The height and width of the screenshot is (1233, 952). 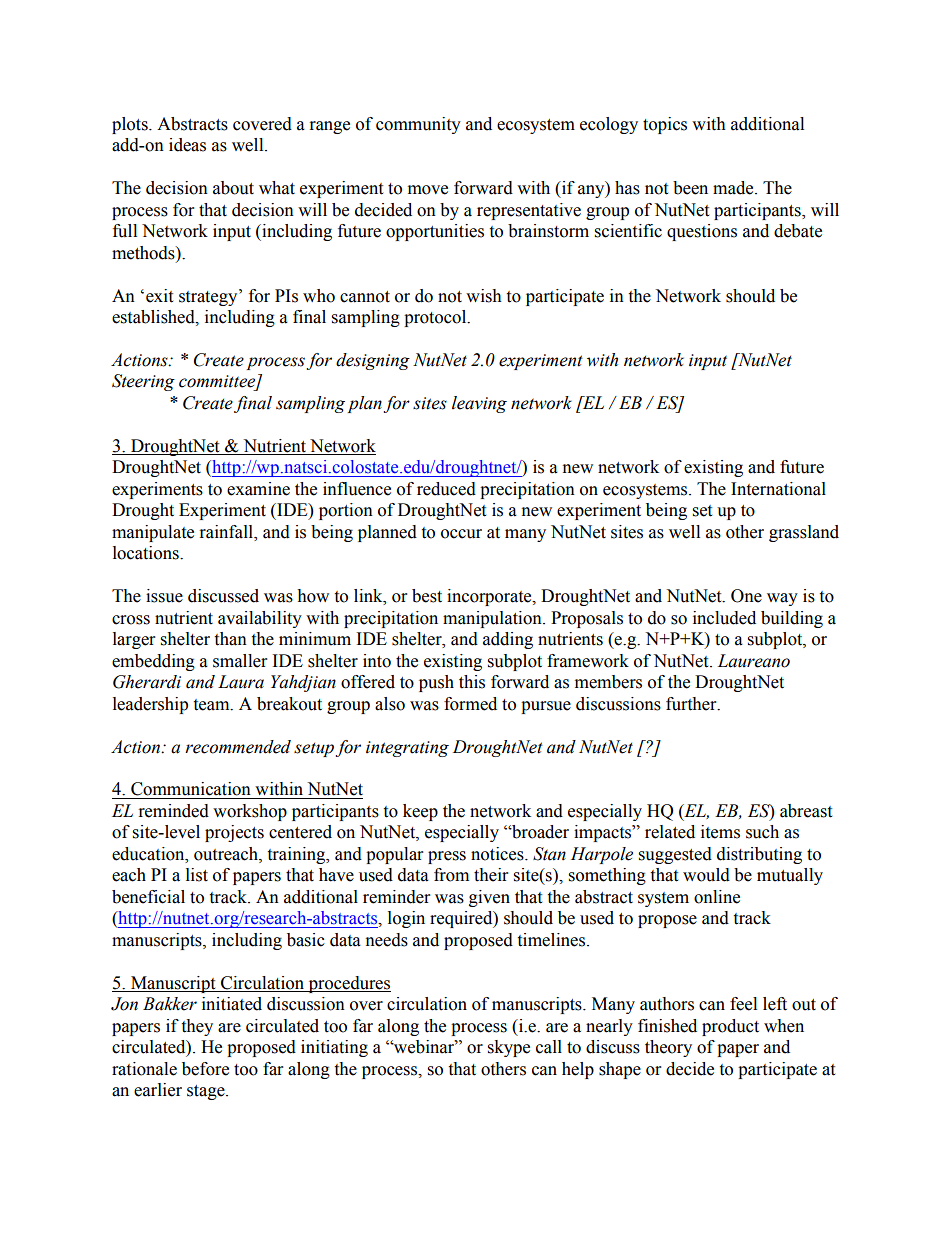 I want to click on included, so click(x=724, y=618).
